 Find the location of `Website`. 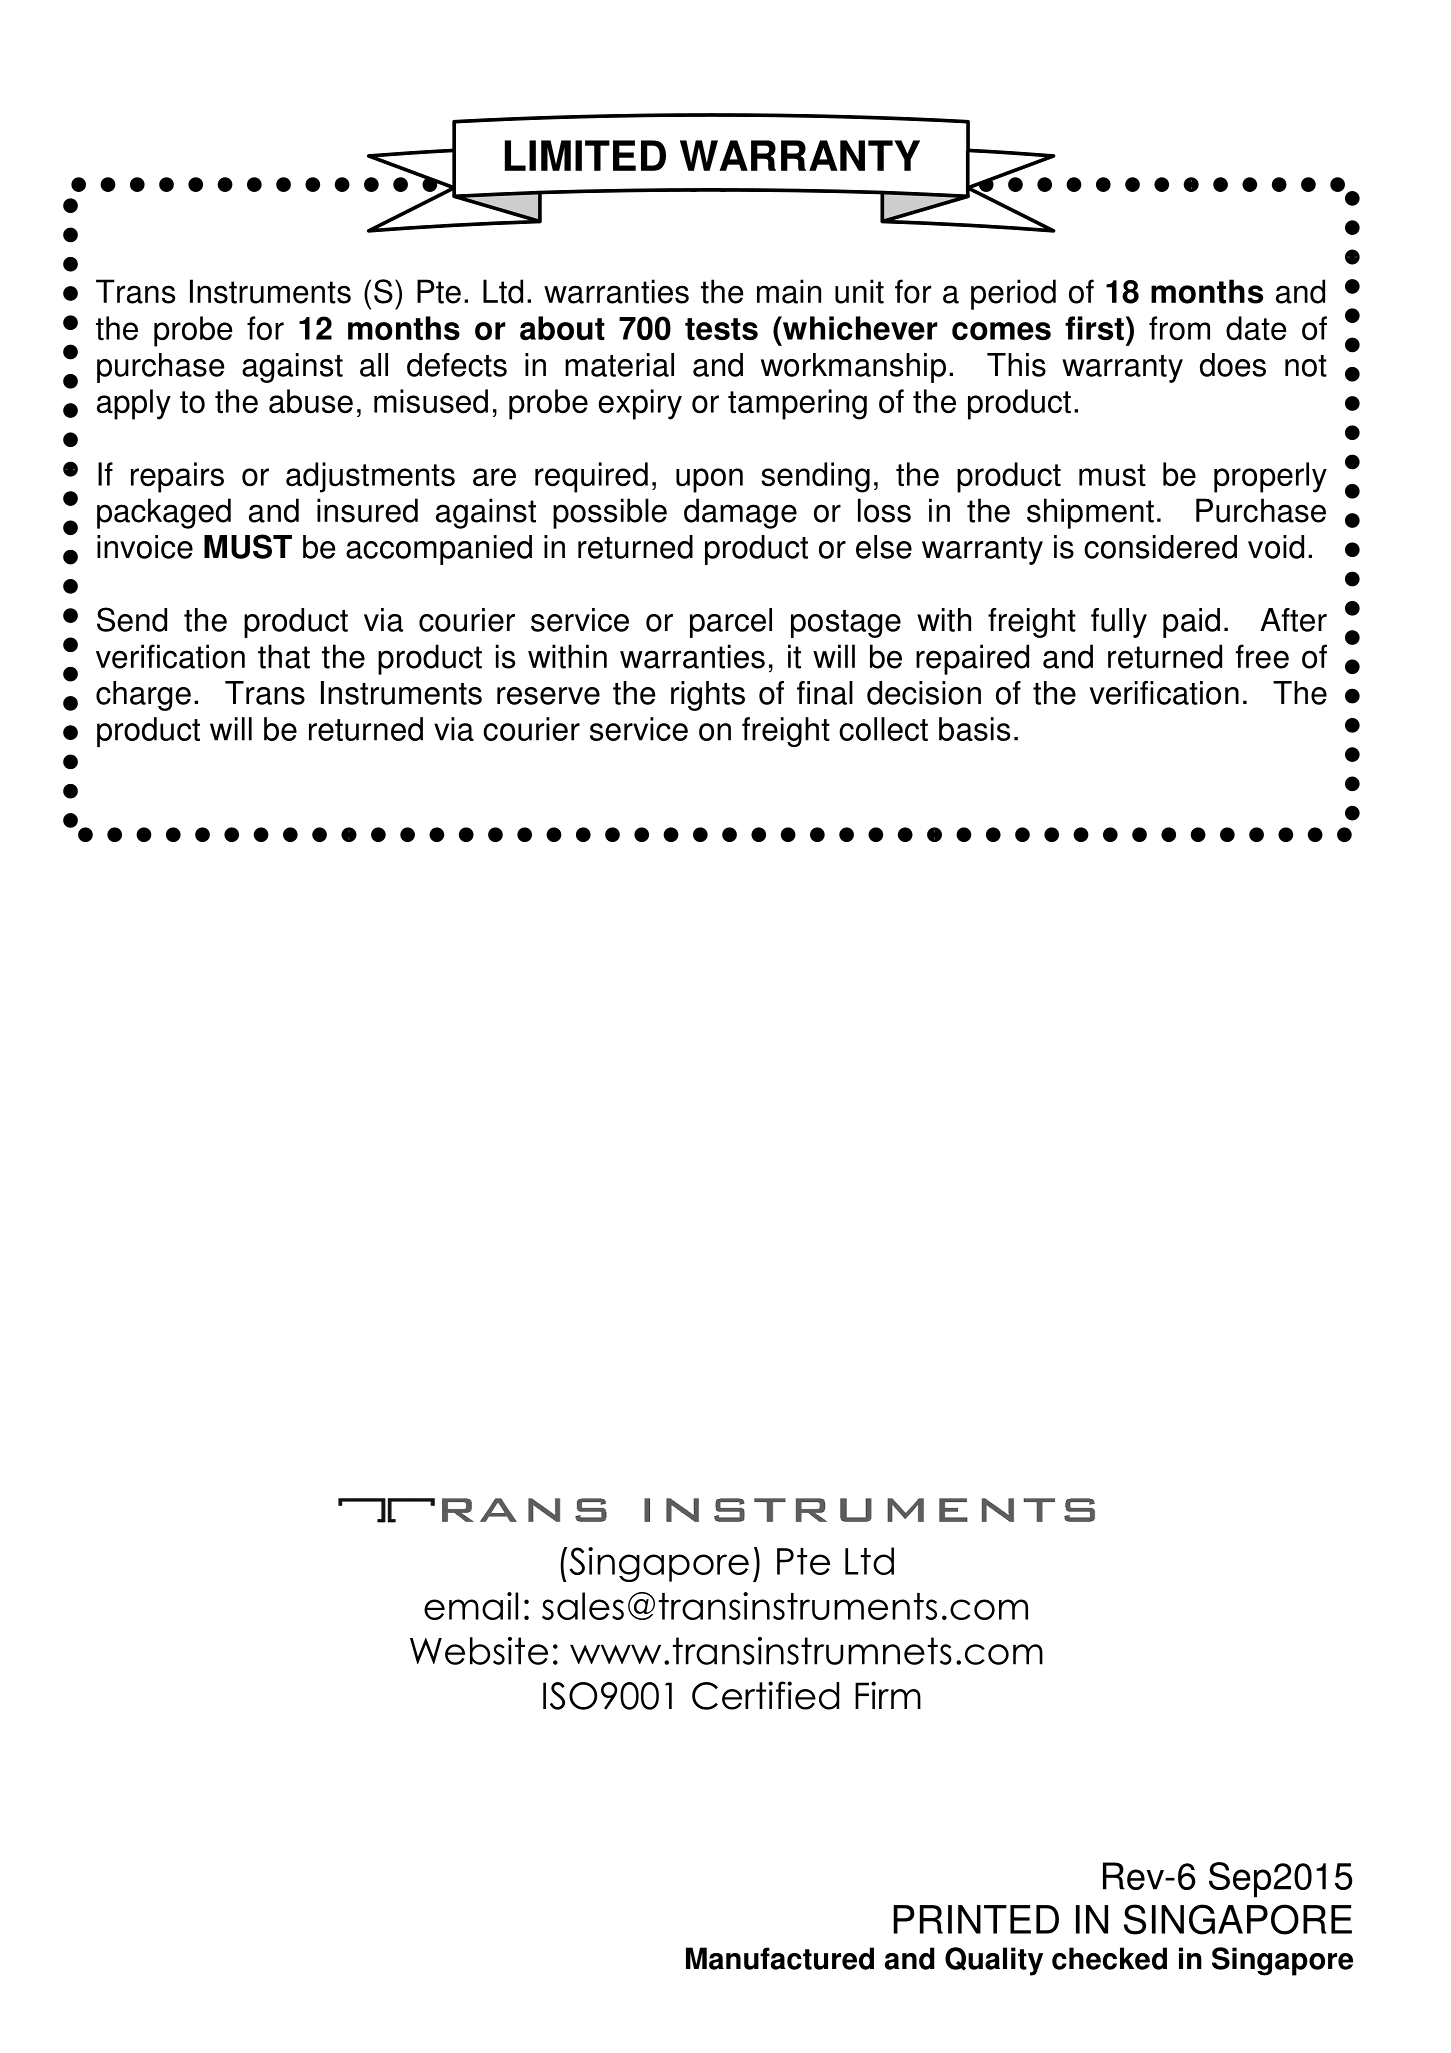

Website is located at coordinates (479, 1651).
